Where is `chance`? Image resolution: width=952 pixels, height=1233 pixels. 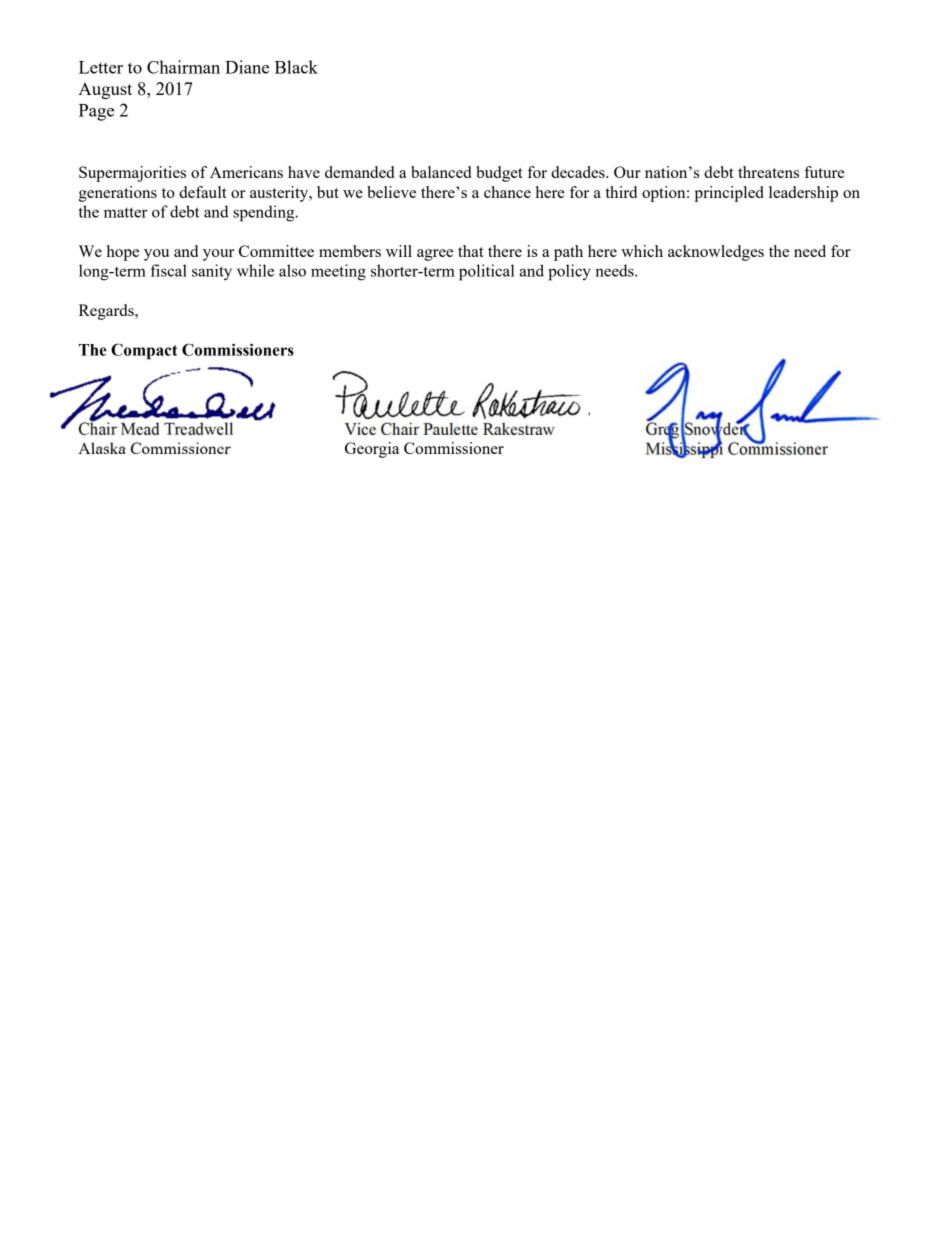
chance is located at coordinates (507, 192).
